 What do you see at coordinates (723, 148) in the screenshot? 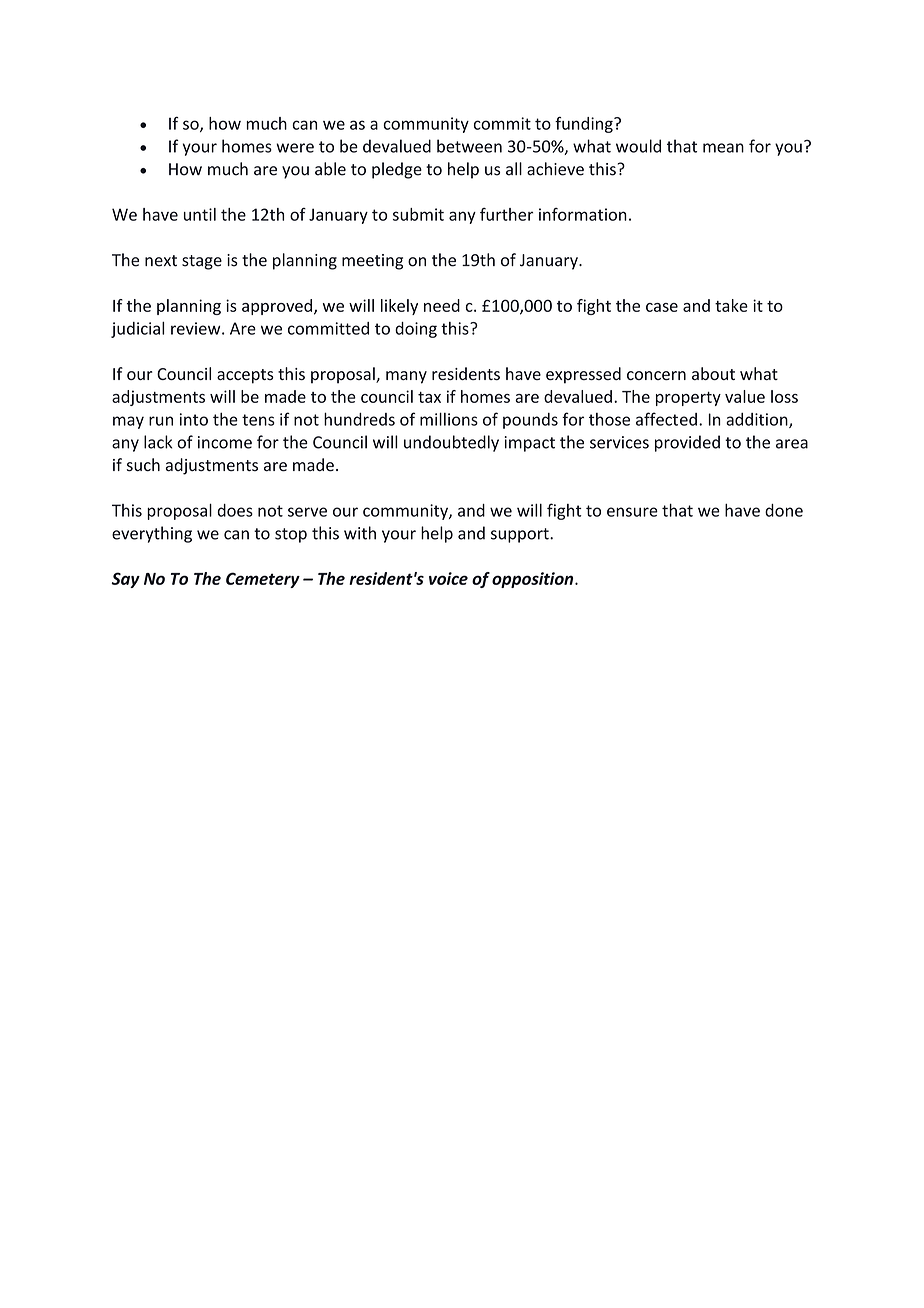
I see `mean` at bounding box center [723, 148].
